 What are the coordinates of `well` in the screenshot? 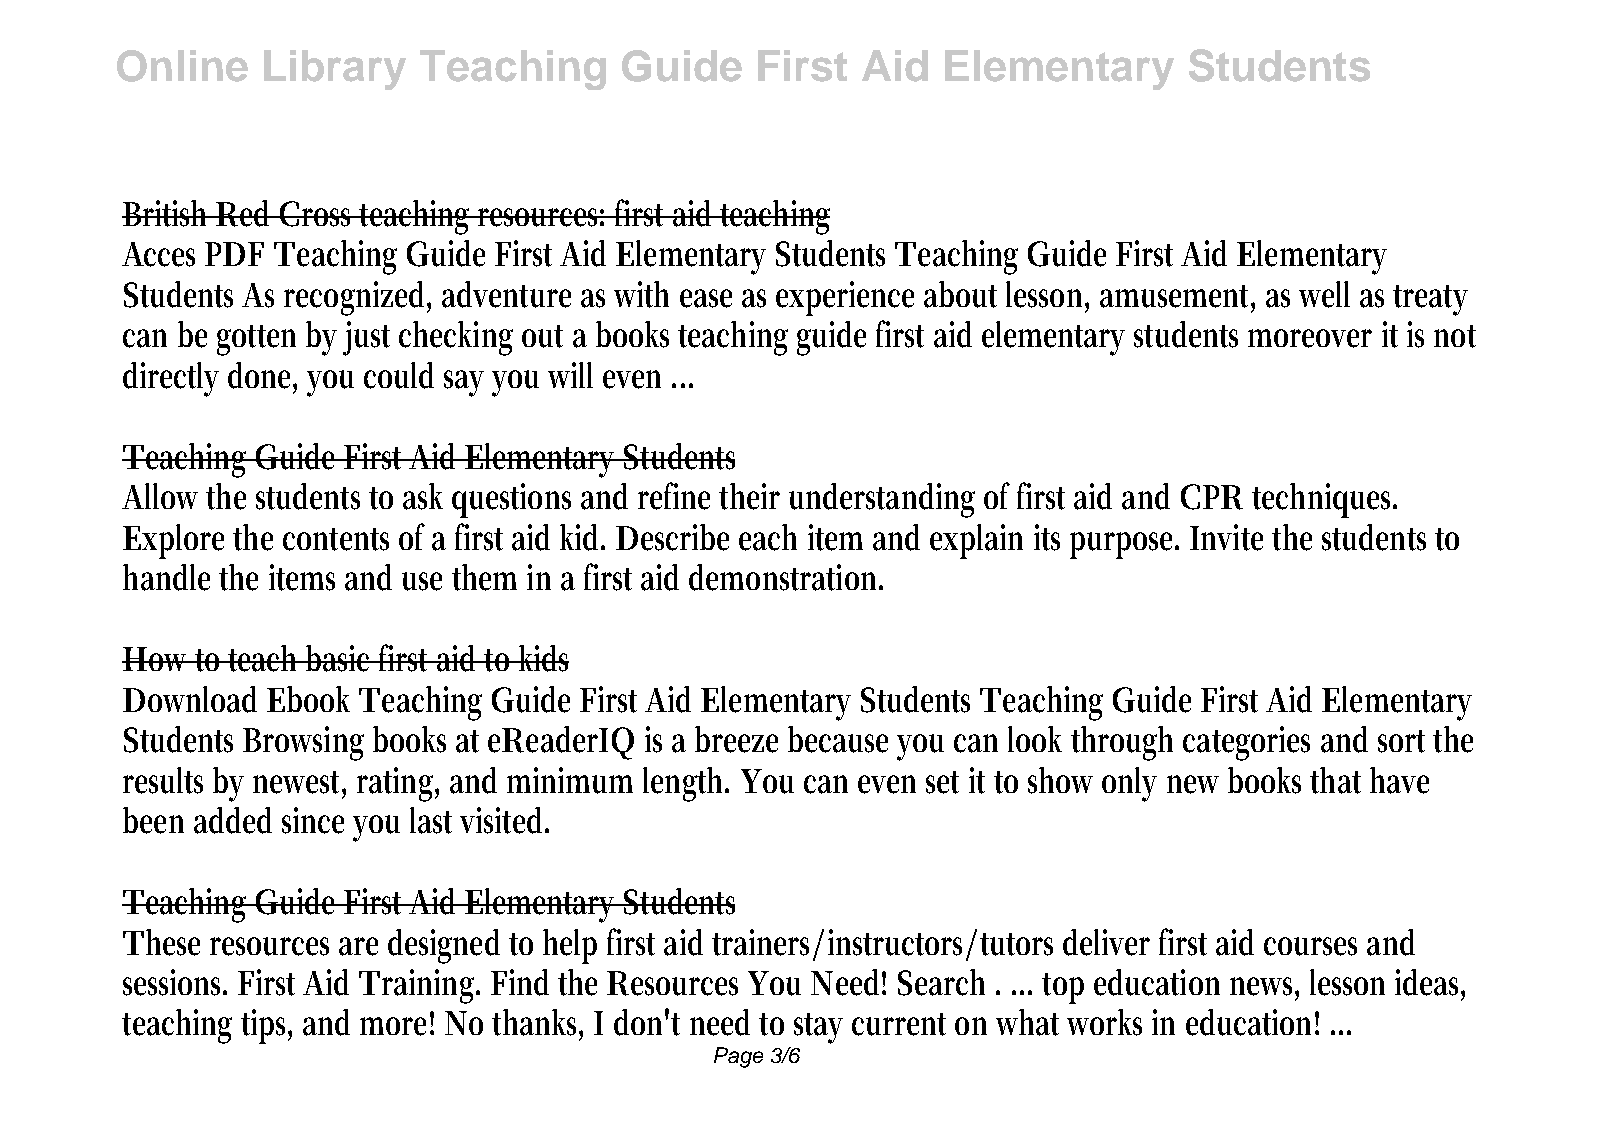 It's located at (1324, 294).
